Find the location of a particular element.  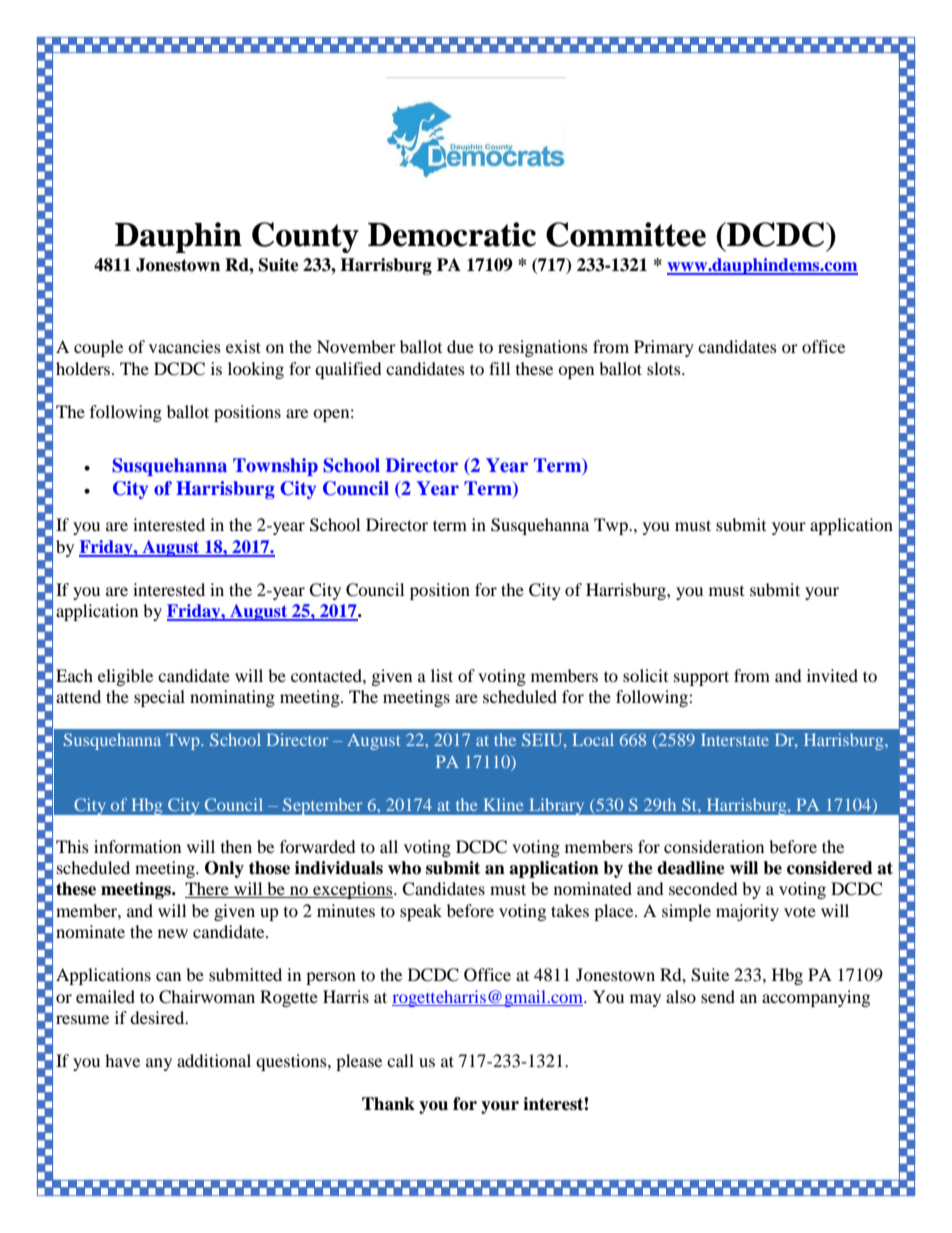

County is located at coordinates (305, 237).
